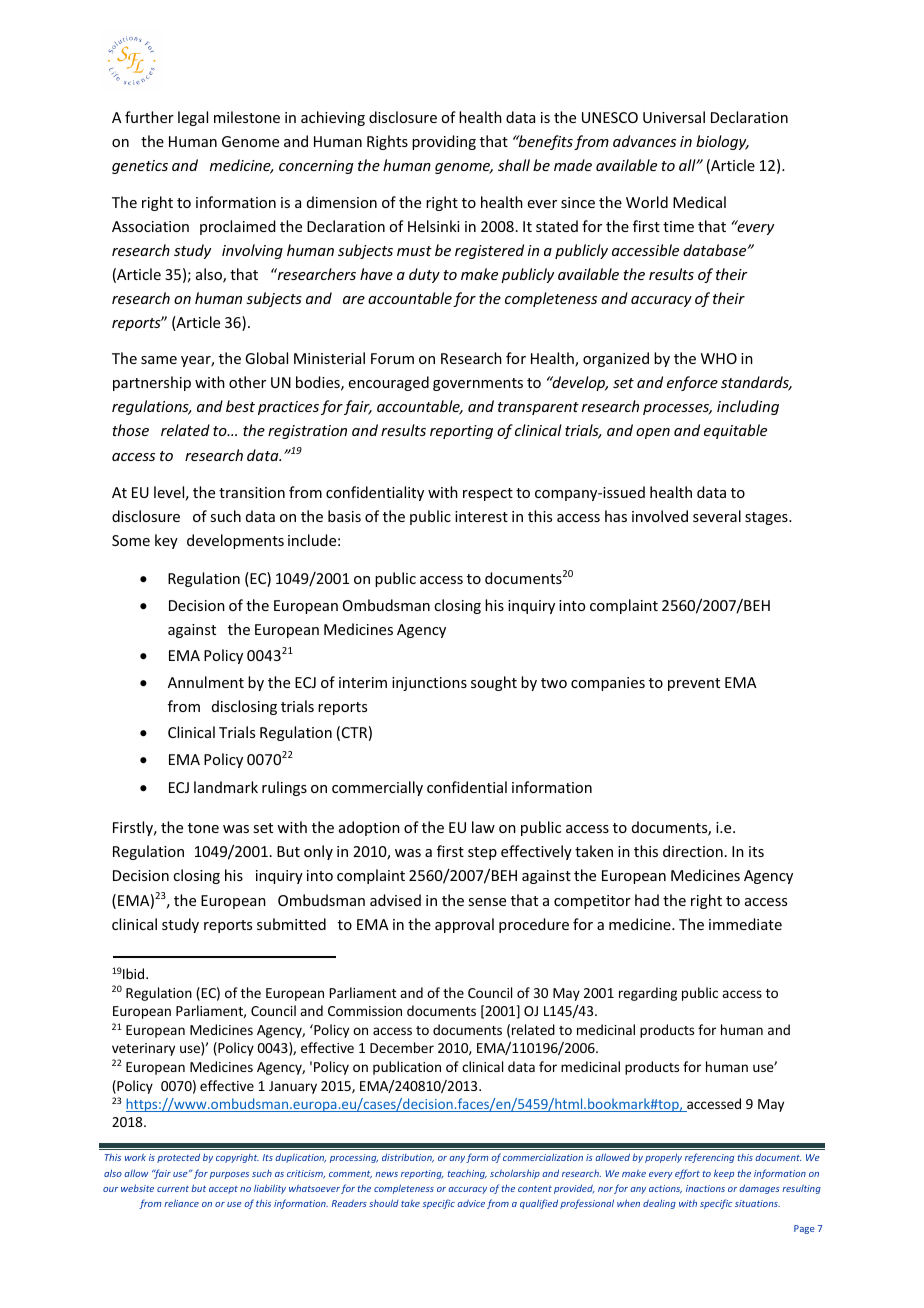 The height and width of the screenshot is (1308, 924). What do you see at coordinates (223, 1190) in the screenshot?
I see `accept` at bounding box center [223, 1190].
